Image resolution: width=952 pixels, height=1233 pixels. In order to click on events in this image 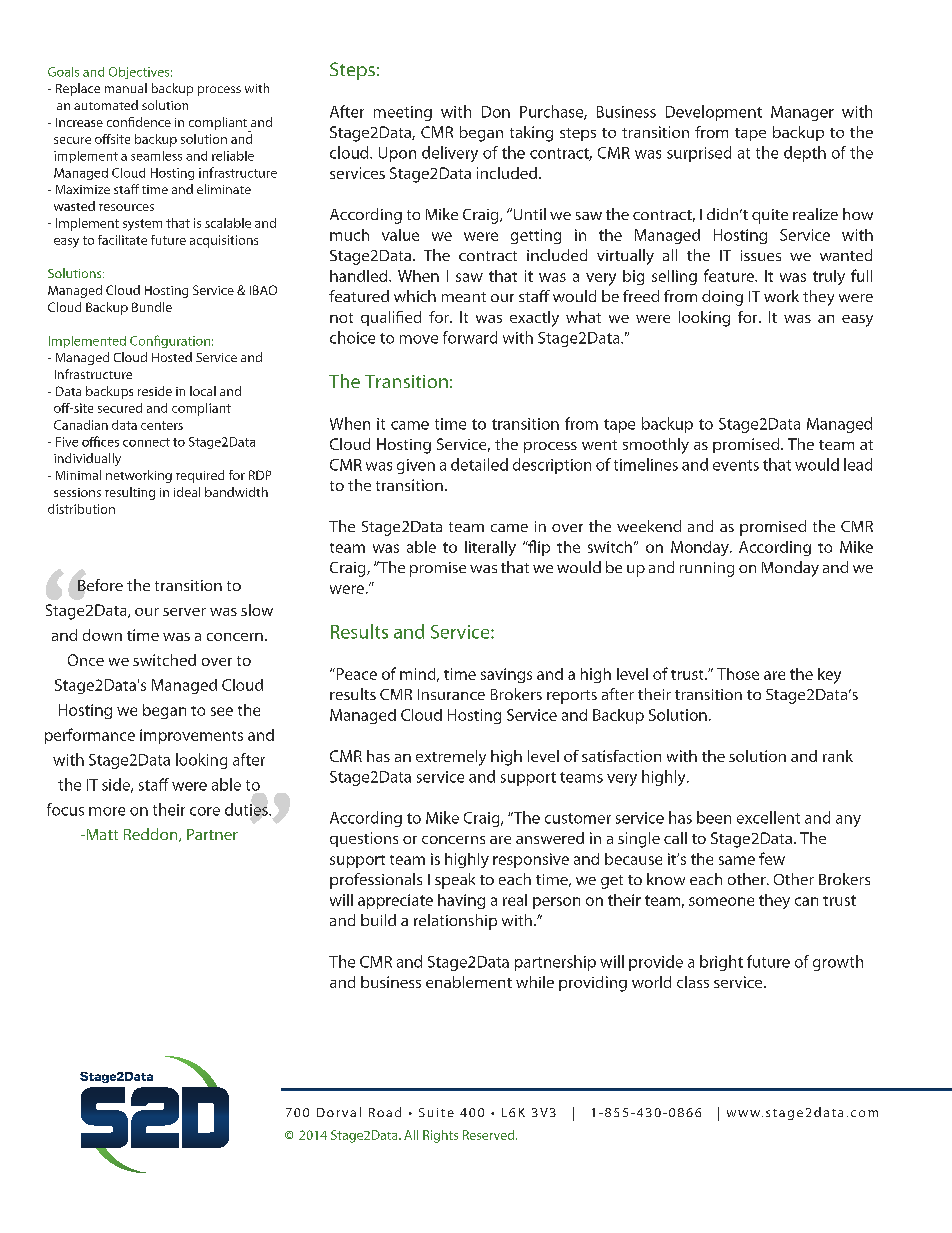, I will do `click(736, 465)`.
